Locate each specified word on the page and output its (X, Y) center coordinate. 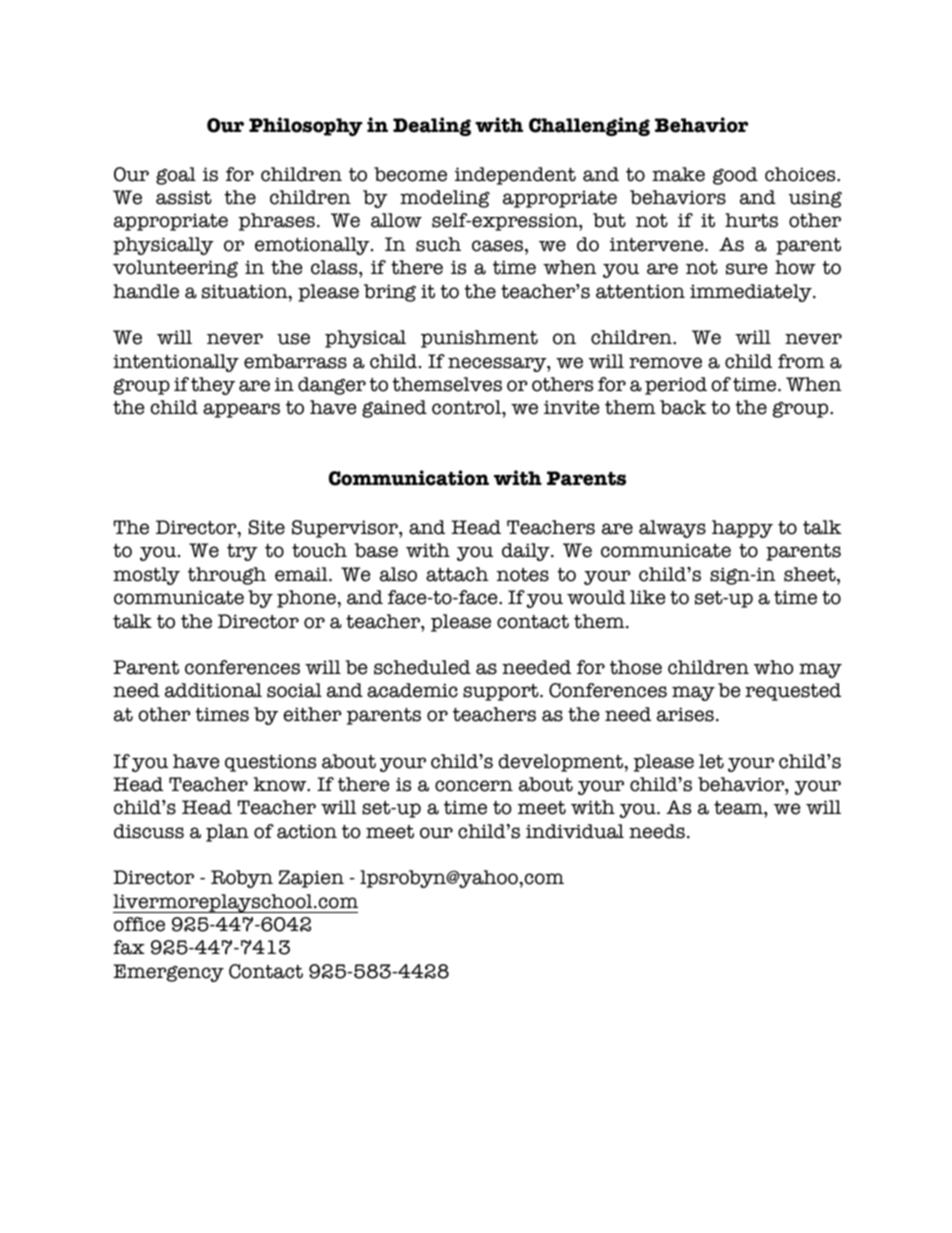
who (773, 667)
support (502, 692)
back (683, 407)
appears (241, 410)
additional (213, 690)
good (735, 176)
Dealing (432, 126)
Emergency (168, 973)
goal (176, 176)
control (467, 407)
